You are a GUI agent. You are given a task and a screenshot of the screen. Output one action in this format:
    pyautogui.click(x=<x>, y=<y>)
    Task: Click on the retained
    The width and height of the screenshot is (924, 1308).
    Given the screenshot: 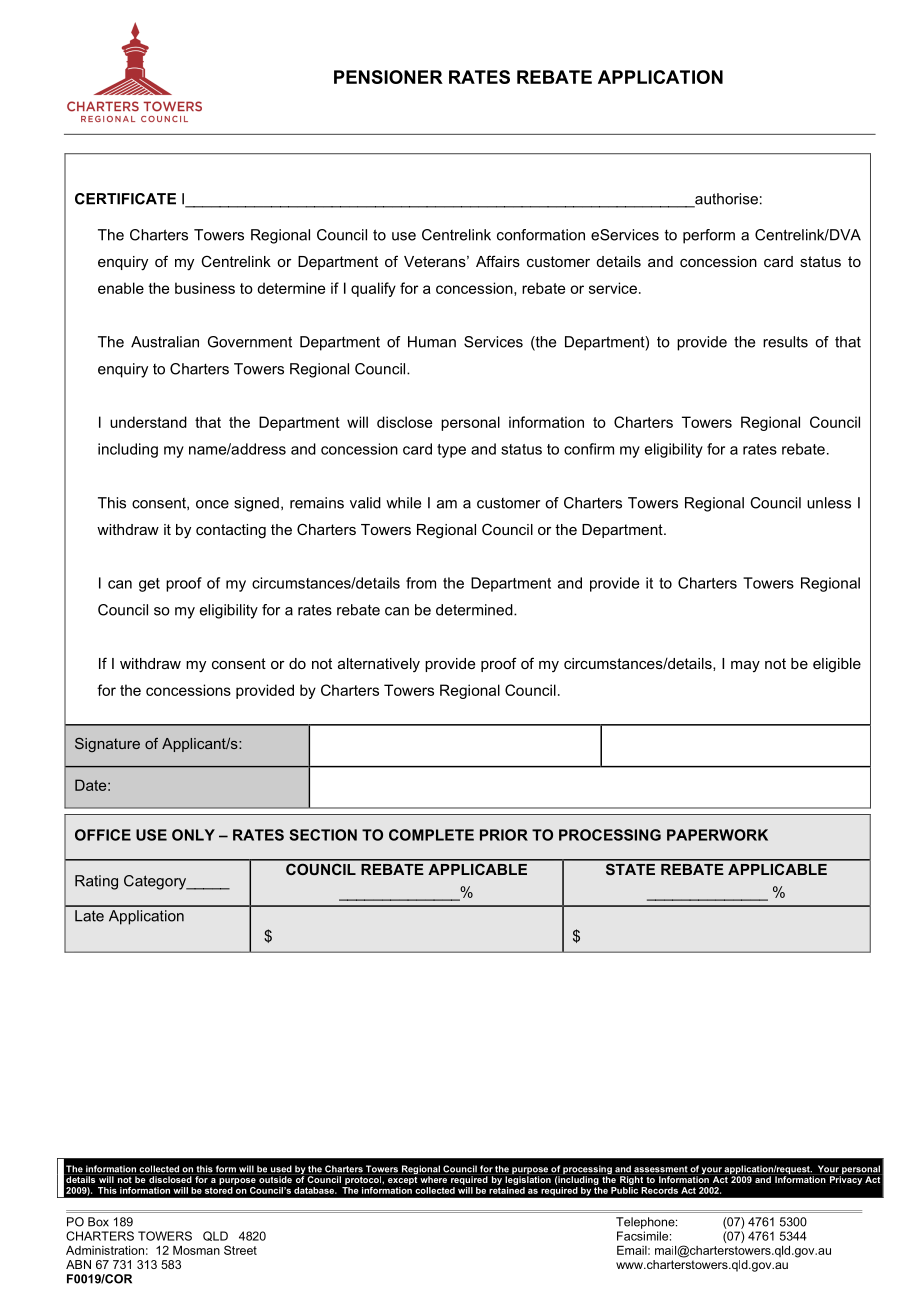 What is the action you would take?
    pyautogui.click(x=507, y=1190)
